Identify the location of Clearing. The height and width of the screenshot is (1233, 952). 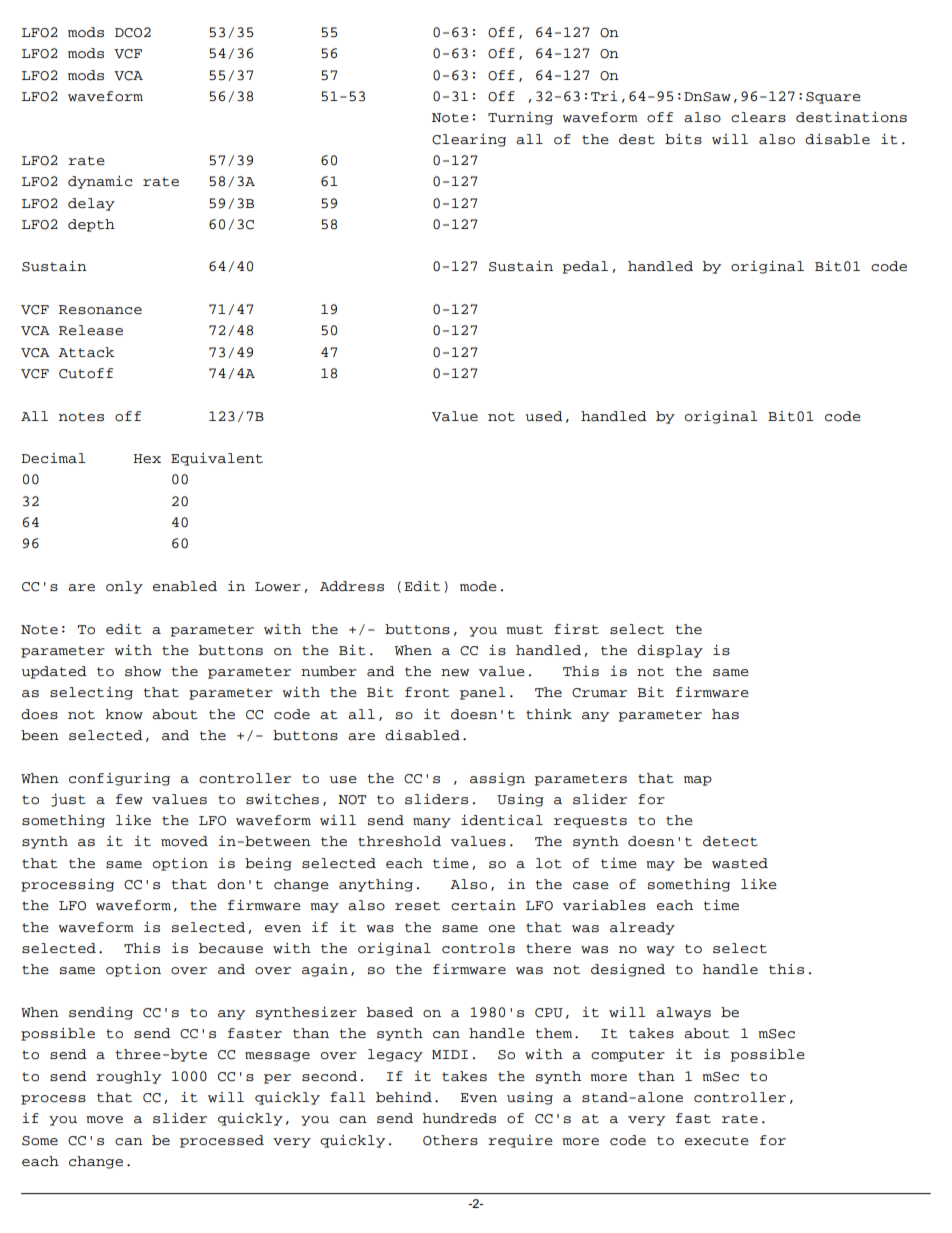
(469, 140).
